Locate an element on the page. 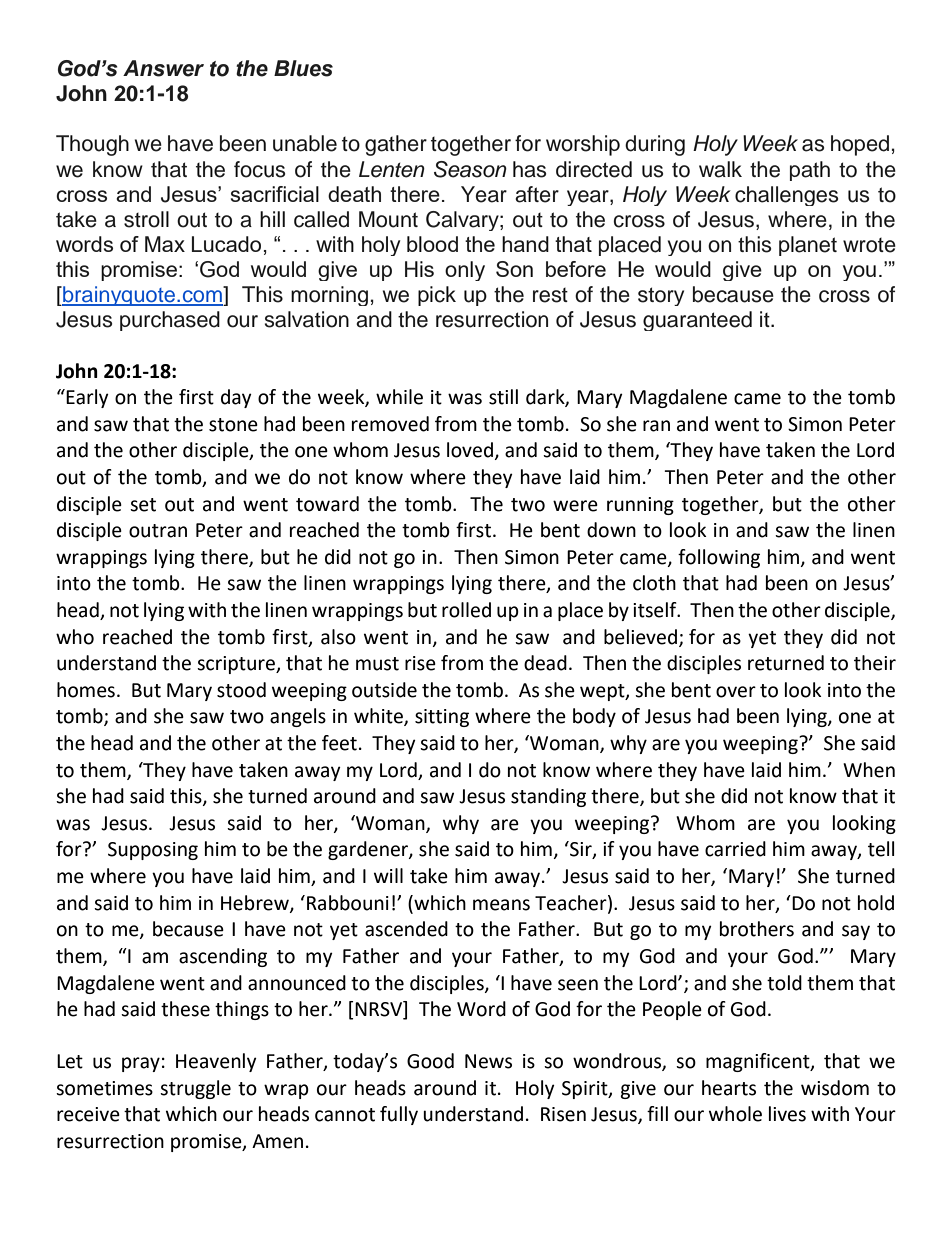 This image has width=952, height=1233. Answer is located at coordinates (163, 68).
